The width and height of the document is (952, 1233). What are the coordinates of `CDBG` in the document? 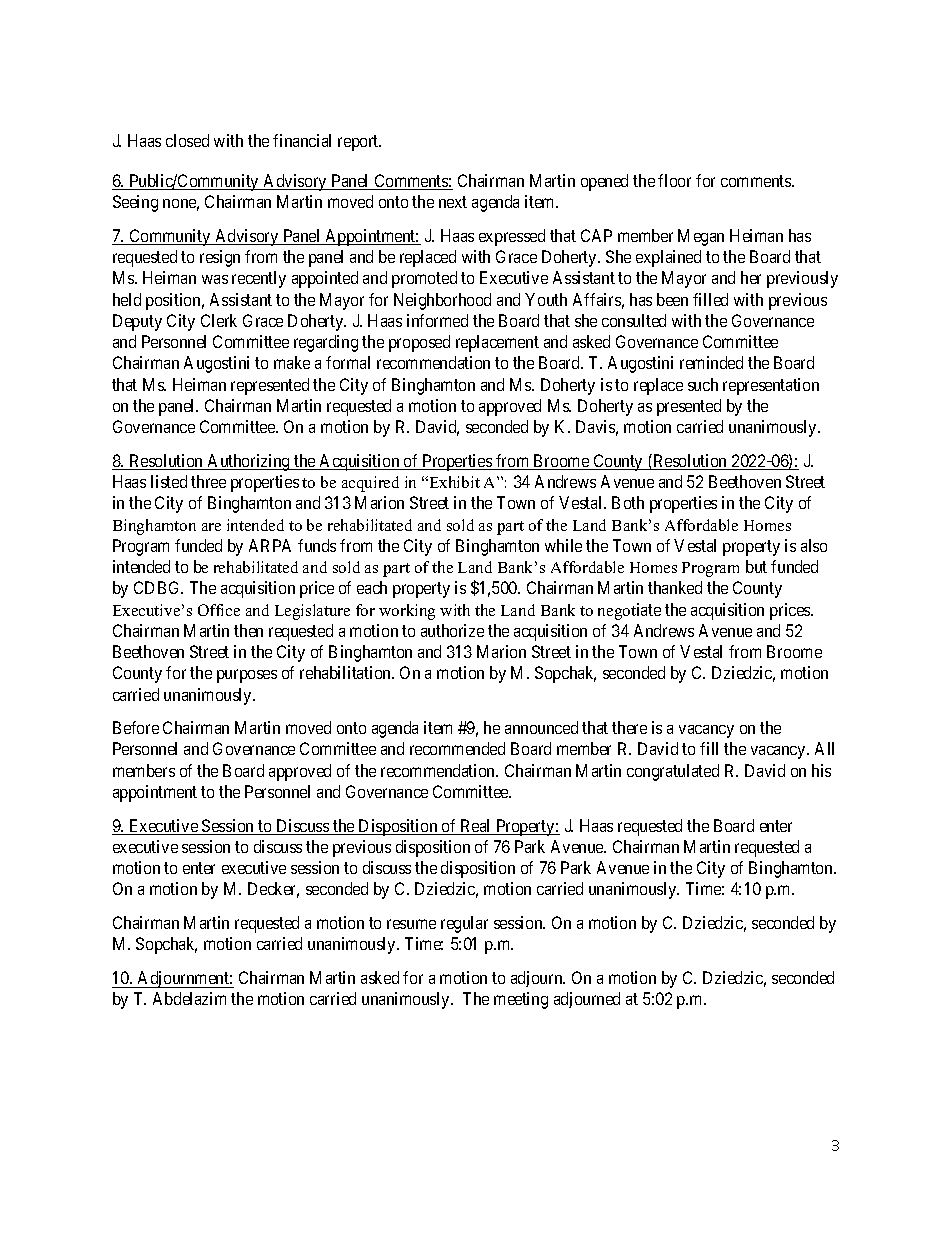 It's located at (158, 587).
